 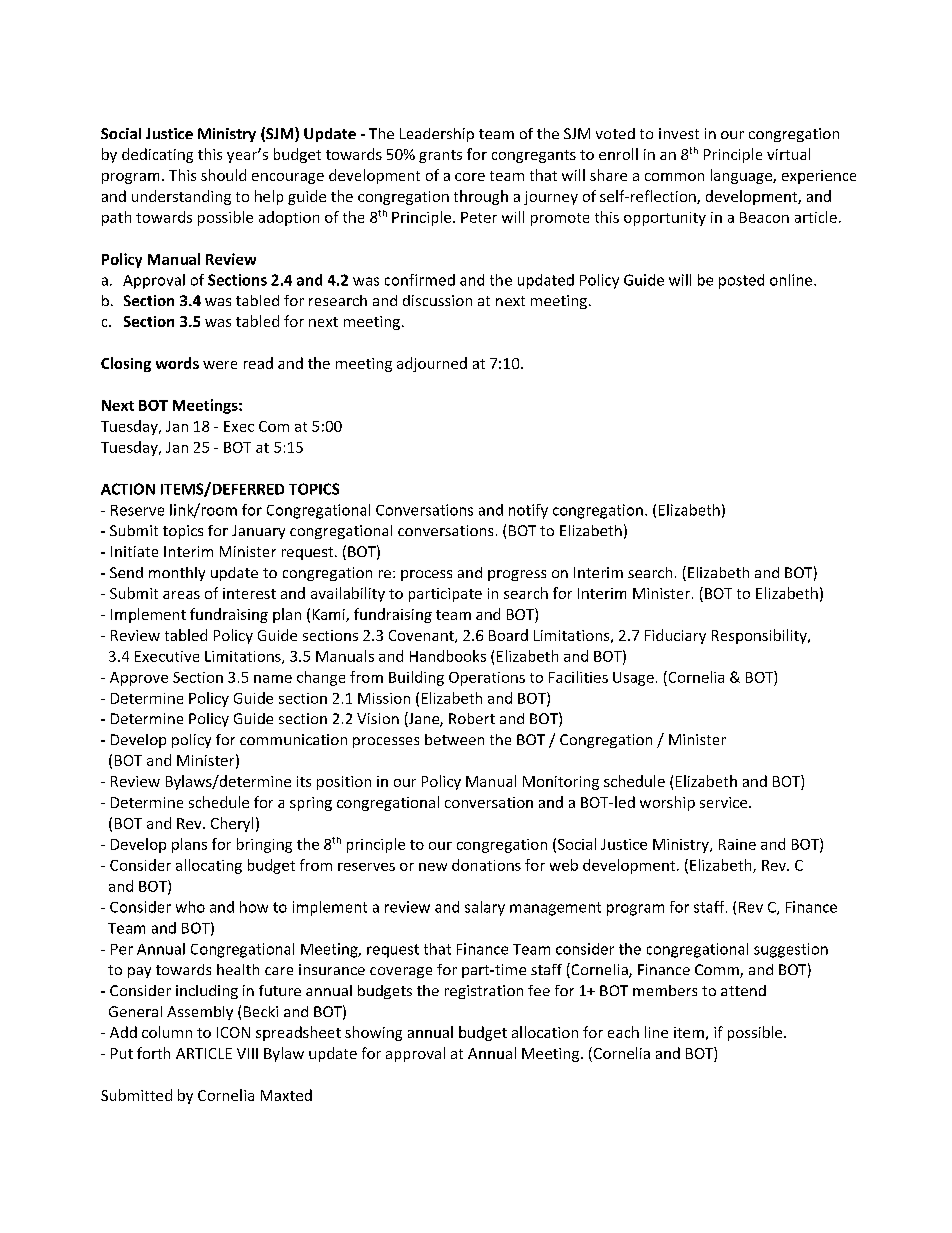 I want to click on Fiduciary, so click(x=675, y=636).
